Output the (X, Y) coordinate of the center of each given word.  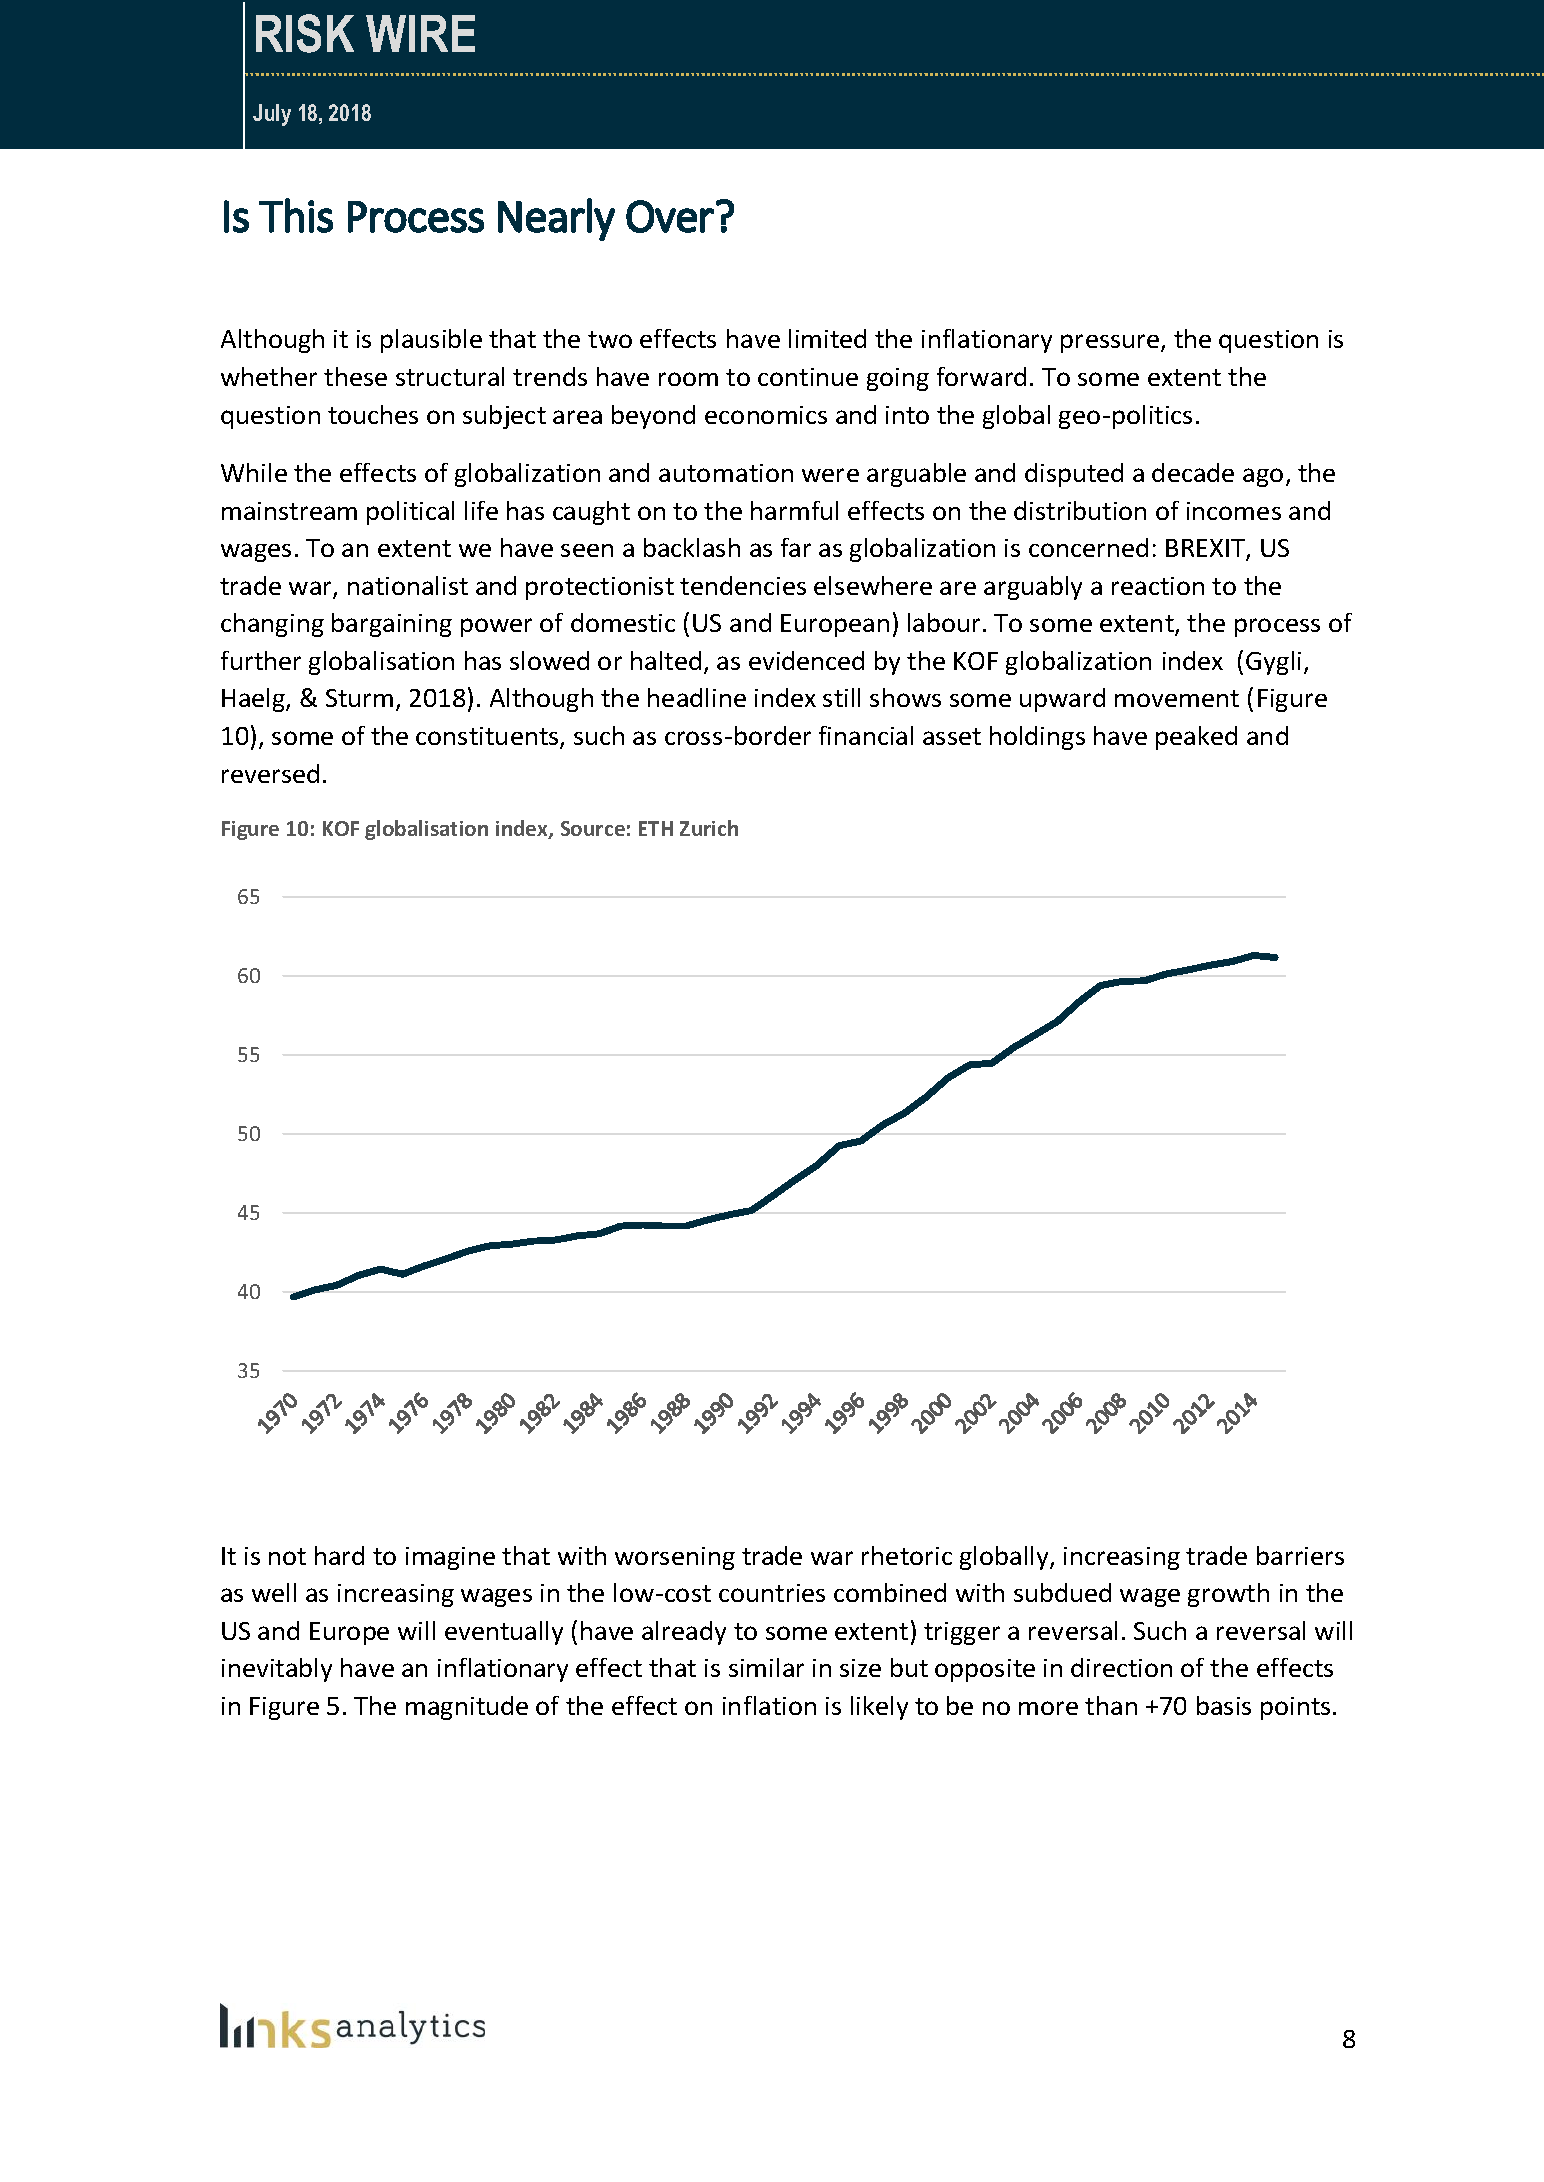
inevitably (277, 1670)
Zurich (709, 828)
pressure (1111, 343)
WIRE (420, 33)
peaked (1196, 738)
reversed (270, 773)
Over (670, 216)
